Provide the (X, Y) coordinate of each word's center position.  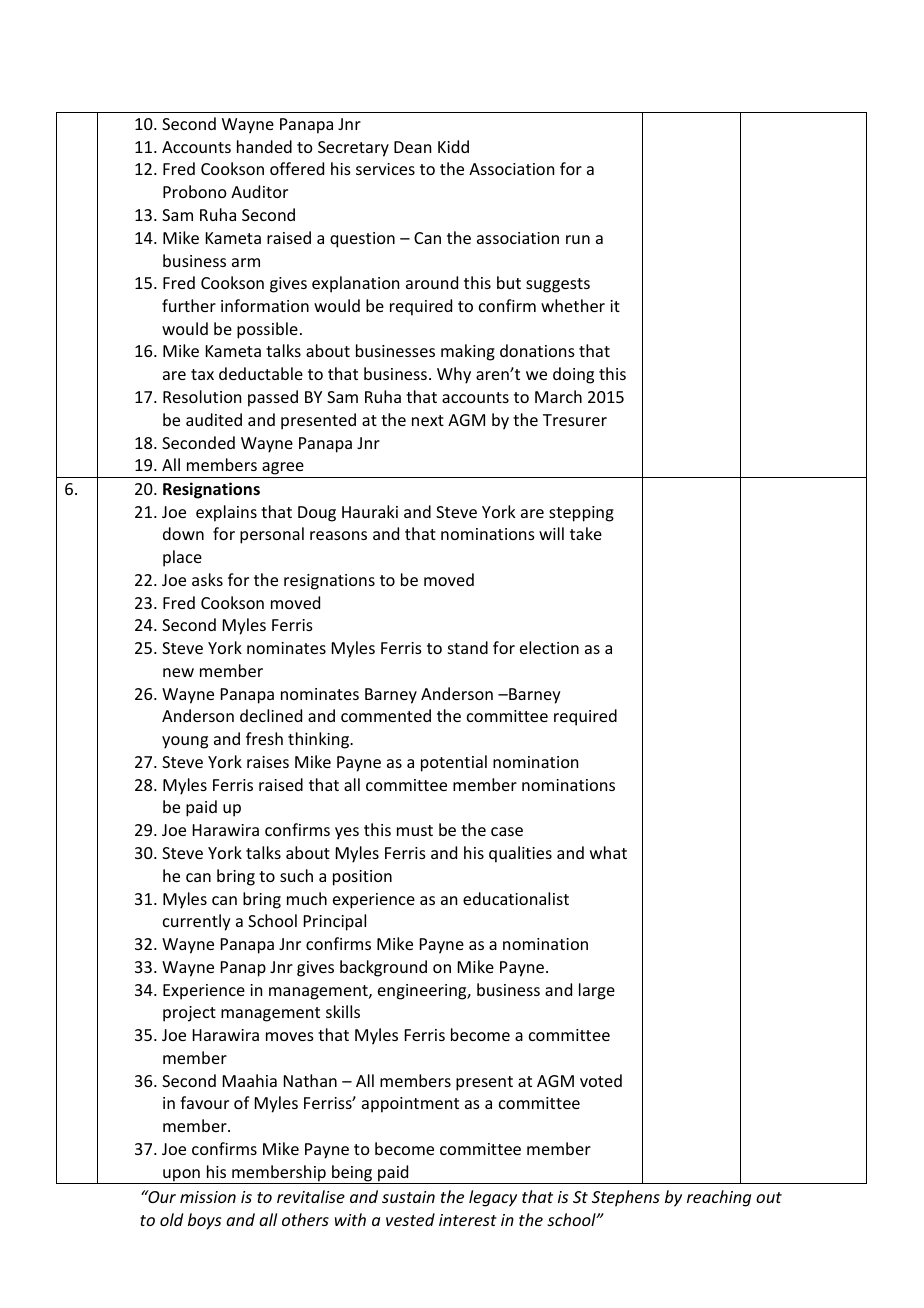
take (586, 533)
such (296, 875)
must (415, 830)
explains (226, 513)
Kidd (453, 146)
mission (208, 1197)
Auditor (259, 191)
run (578, 239)
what (608, 852)
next (428, 420)
